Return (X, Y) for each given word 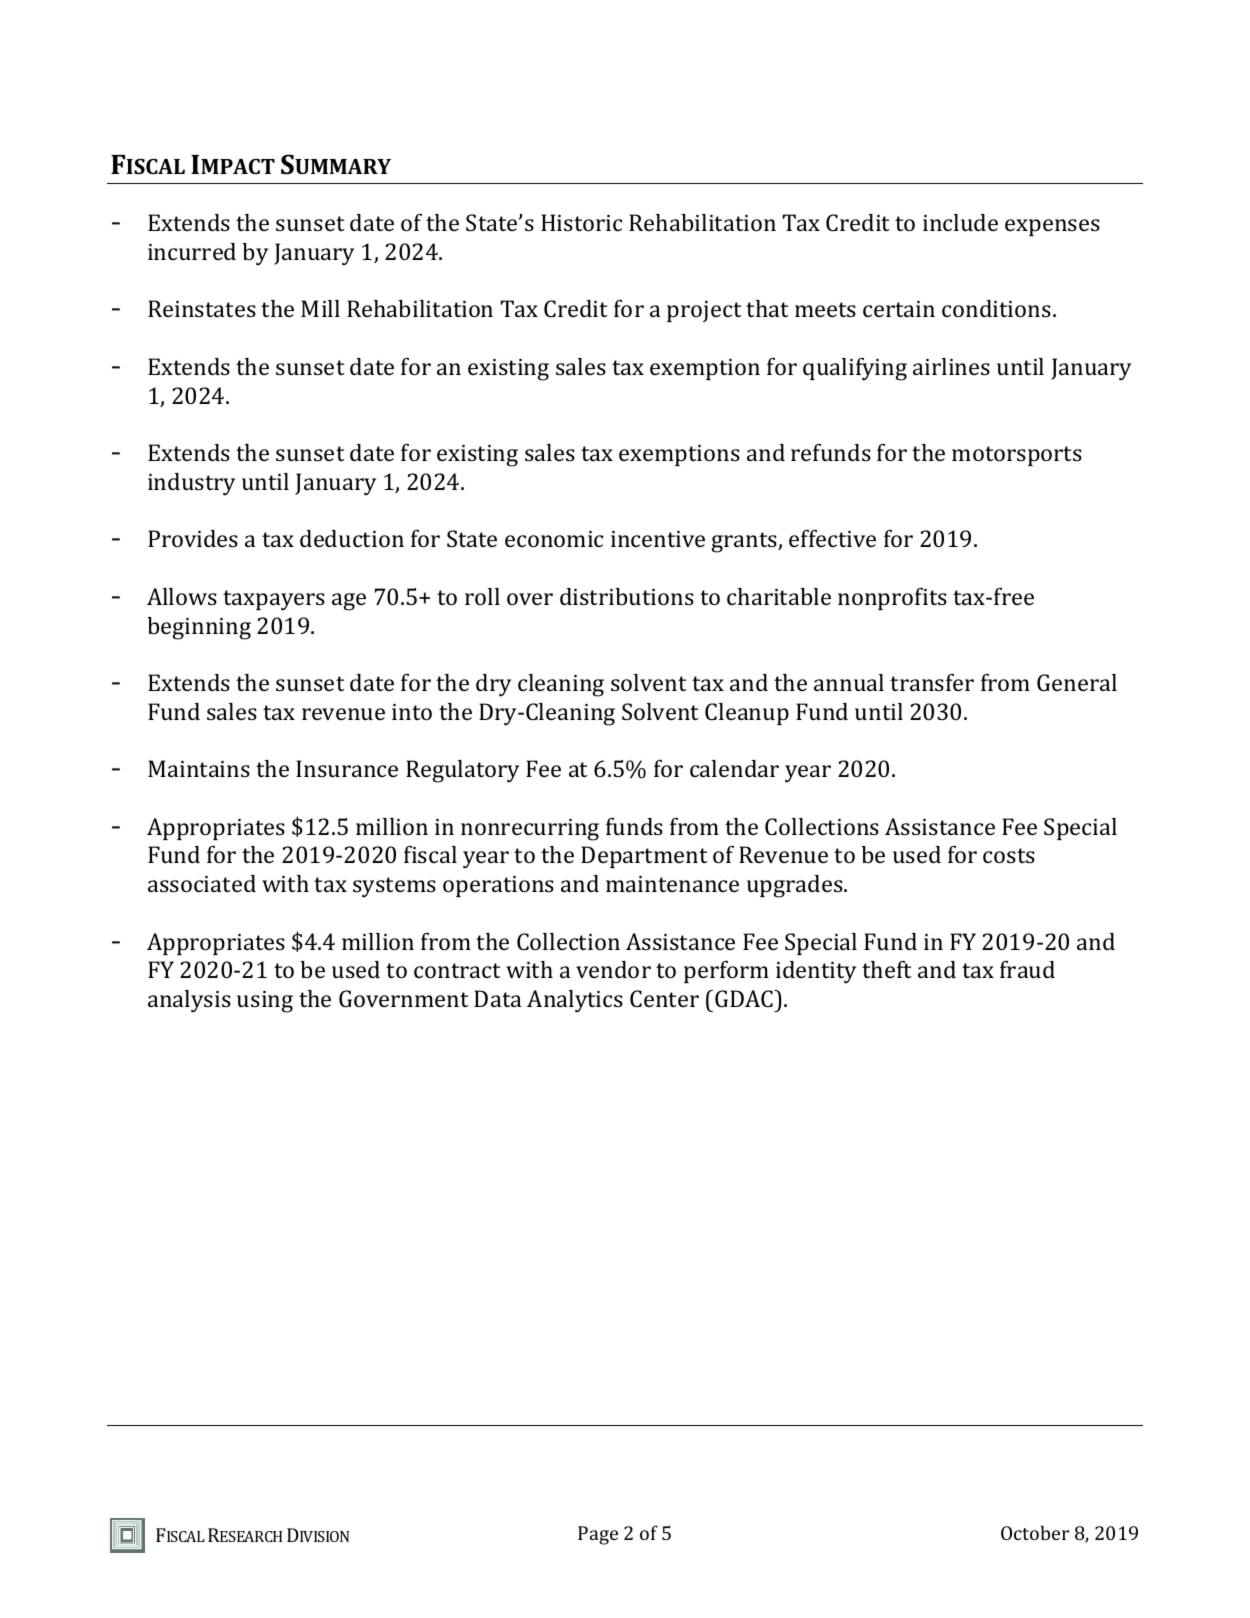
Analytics (575, 1001)
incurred (192, 251)
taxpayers (274, 600)
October (1035, 1532)
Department (644, 857)
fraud (1027, 969)
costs (1009, 855)
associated (202, 883)
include (960, 222)
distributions (627, 596)
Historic (581, 222)
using (265, 1002)
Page (598, 1535)
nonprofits (892, 599)
